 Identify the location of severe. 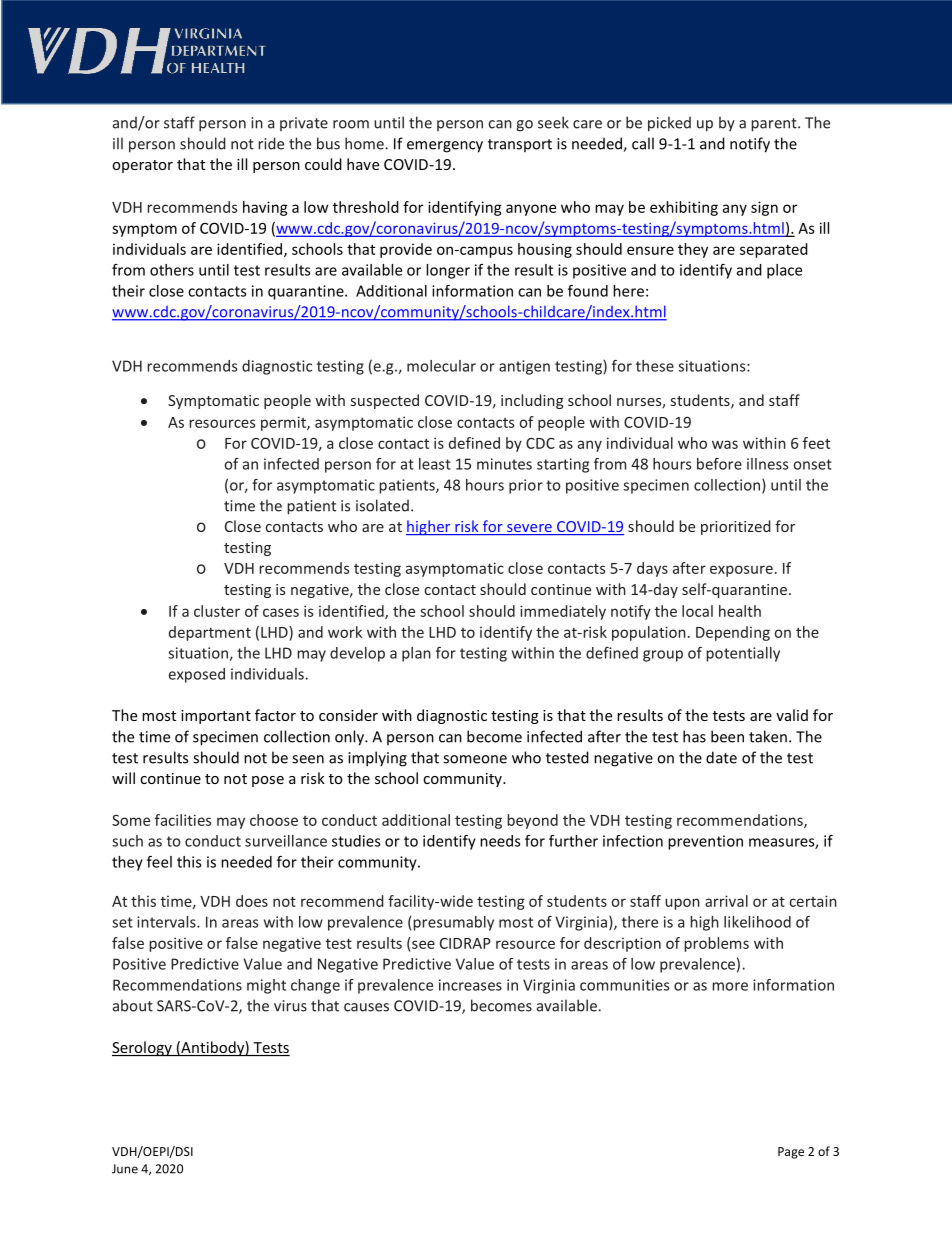
(529, 529).
